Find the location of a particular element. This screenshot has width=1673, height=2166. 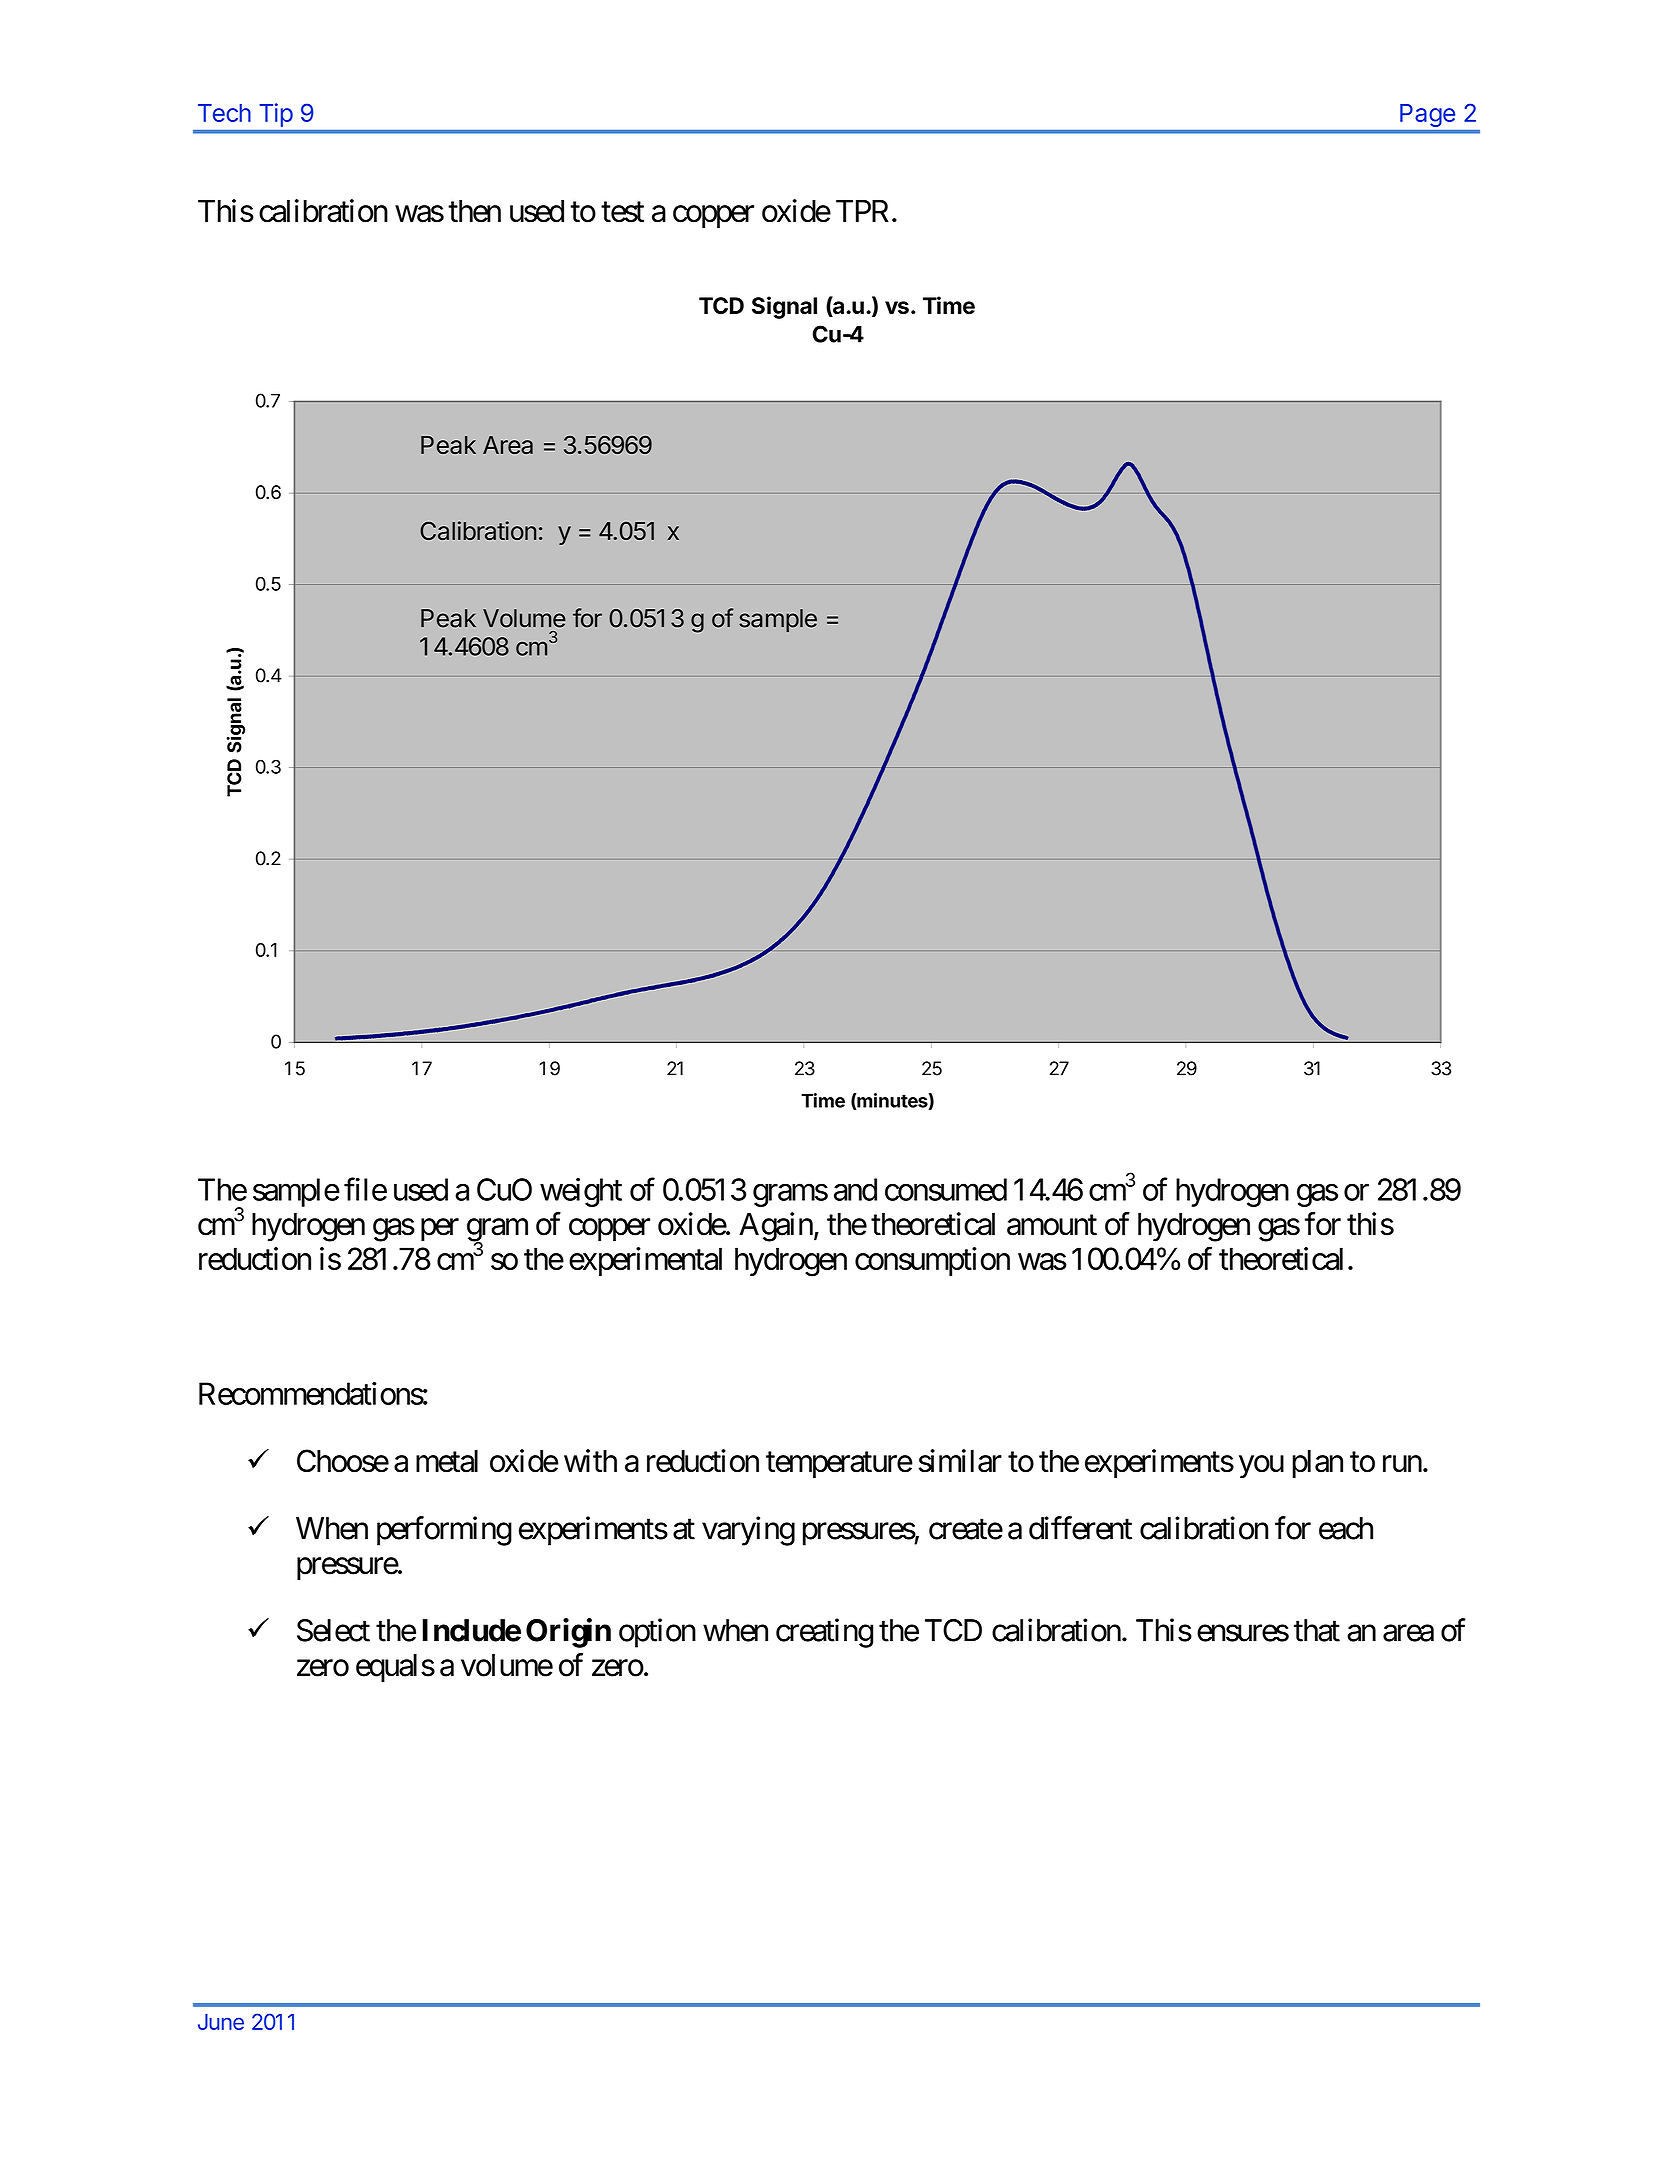

June is located at coordinates (221, 2022).
